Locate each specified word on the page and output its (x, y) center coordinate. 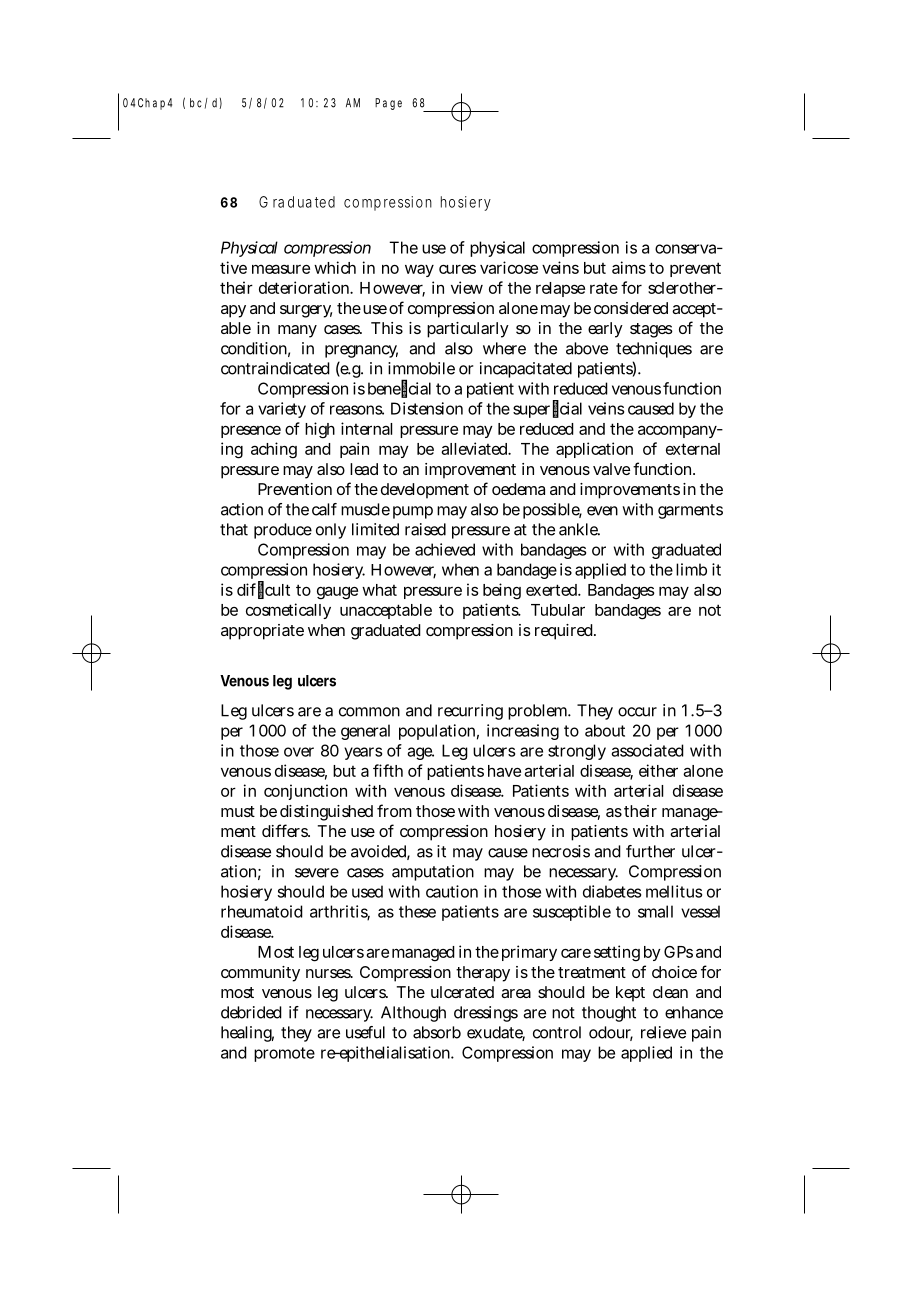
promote (284, 1054)
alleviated (476, 448)
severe (317, 873)
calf (324, 509)
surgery (306, 311)
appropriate (262, 632)
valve (611, 469)
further (650, 851)
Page (388, 104)
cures (457, 269)
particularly (468, 330)
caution (452, 891)
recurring (470, 712)
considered (631, 308)
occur (637, 712)
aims (629, 267)
